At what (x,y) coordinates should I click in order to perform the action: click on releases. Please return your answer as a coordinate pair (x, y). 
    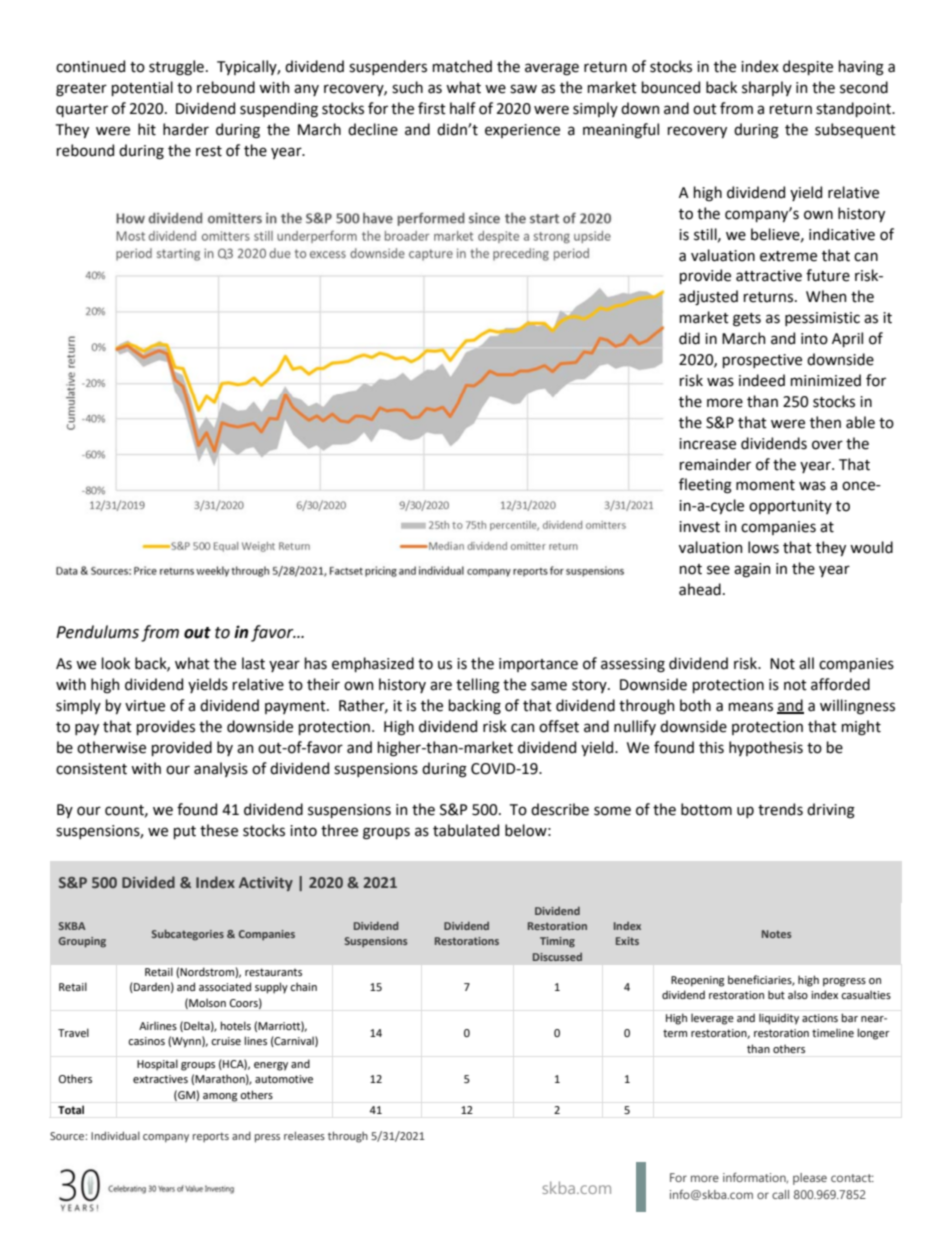
    Looking at the image, I should click on (304, 1135).
